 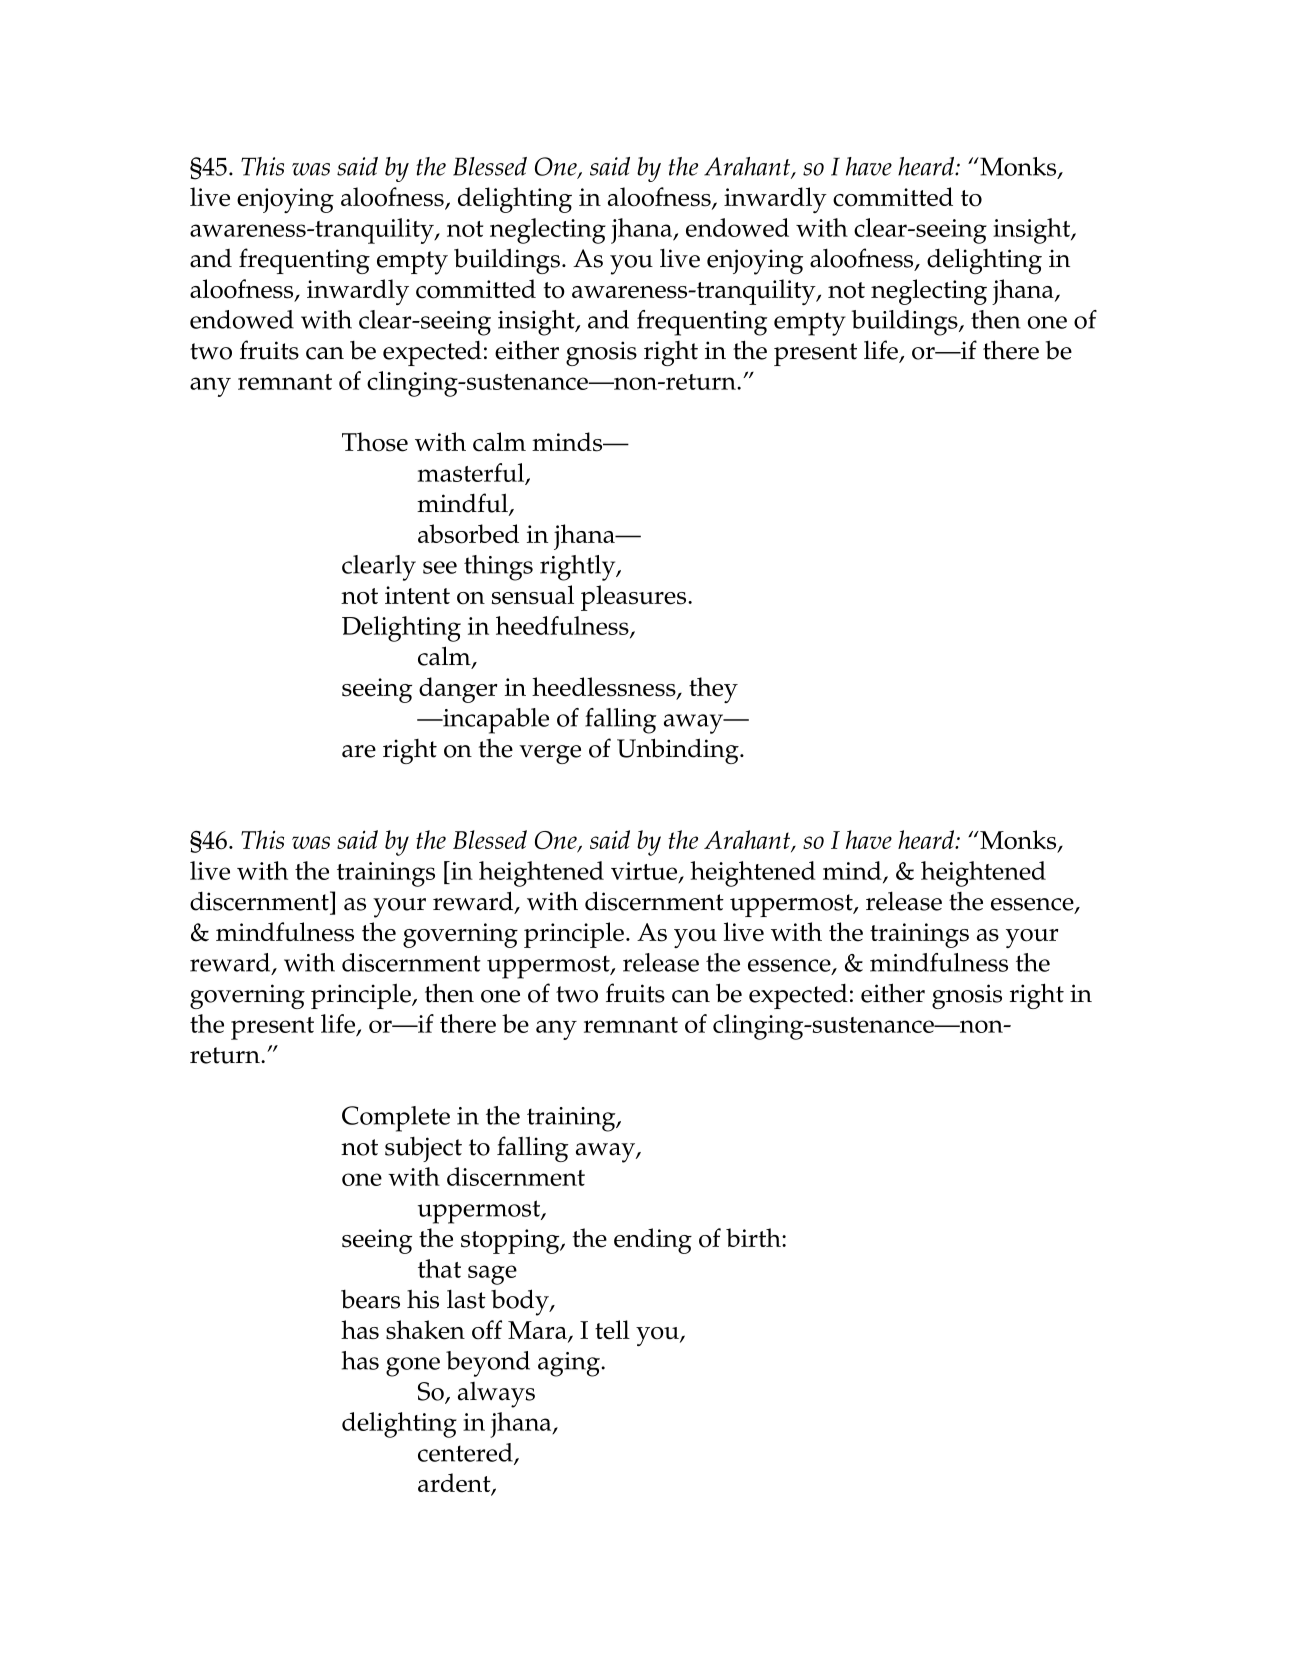 What do you see at coordinates (375, 442) in the screenshot?
I see `Those` at bounding box center [375, 442].
